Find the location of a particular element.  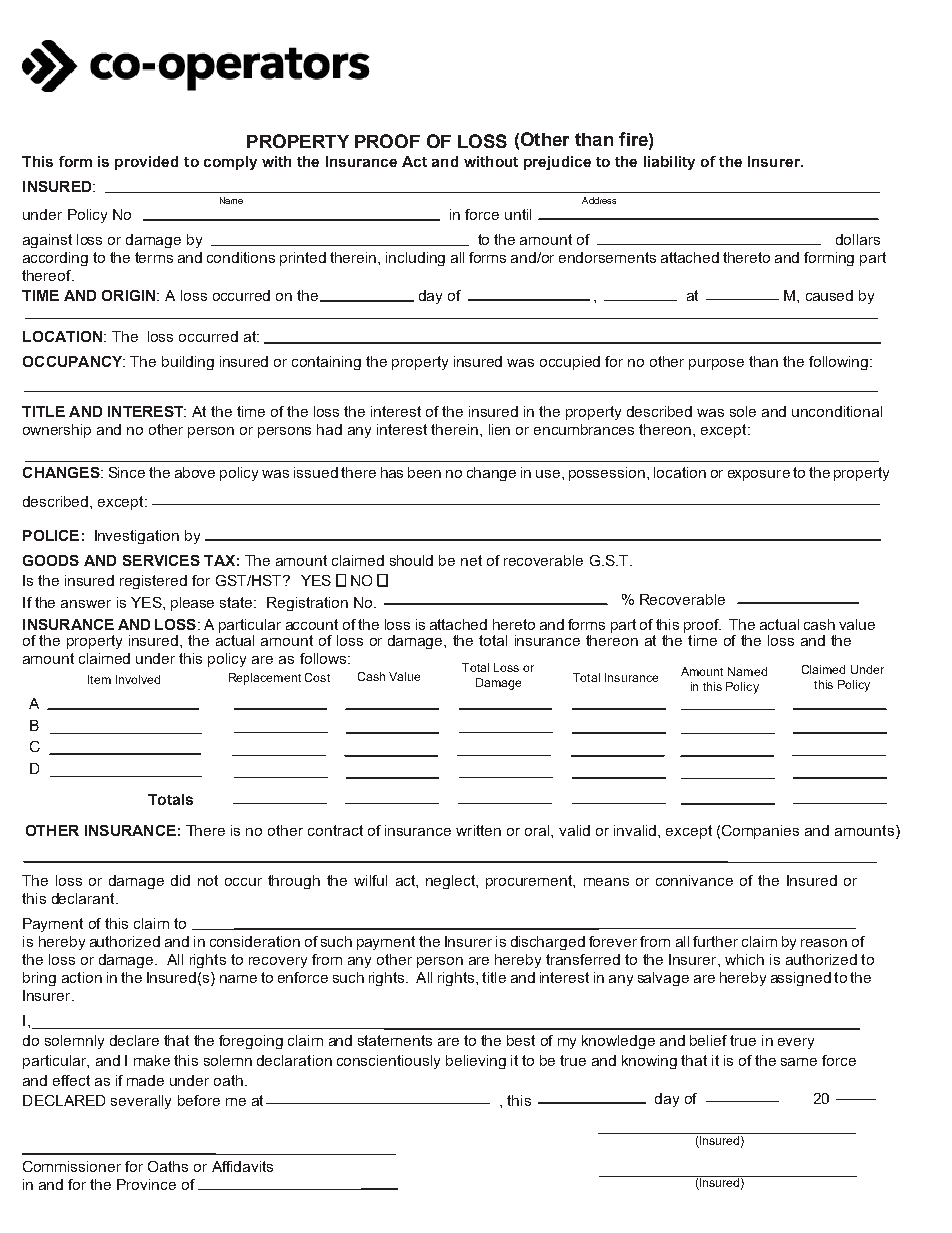

Province is located at coordinates (146, 1184).
